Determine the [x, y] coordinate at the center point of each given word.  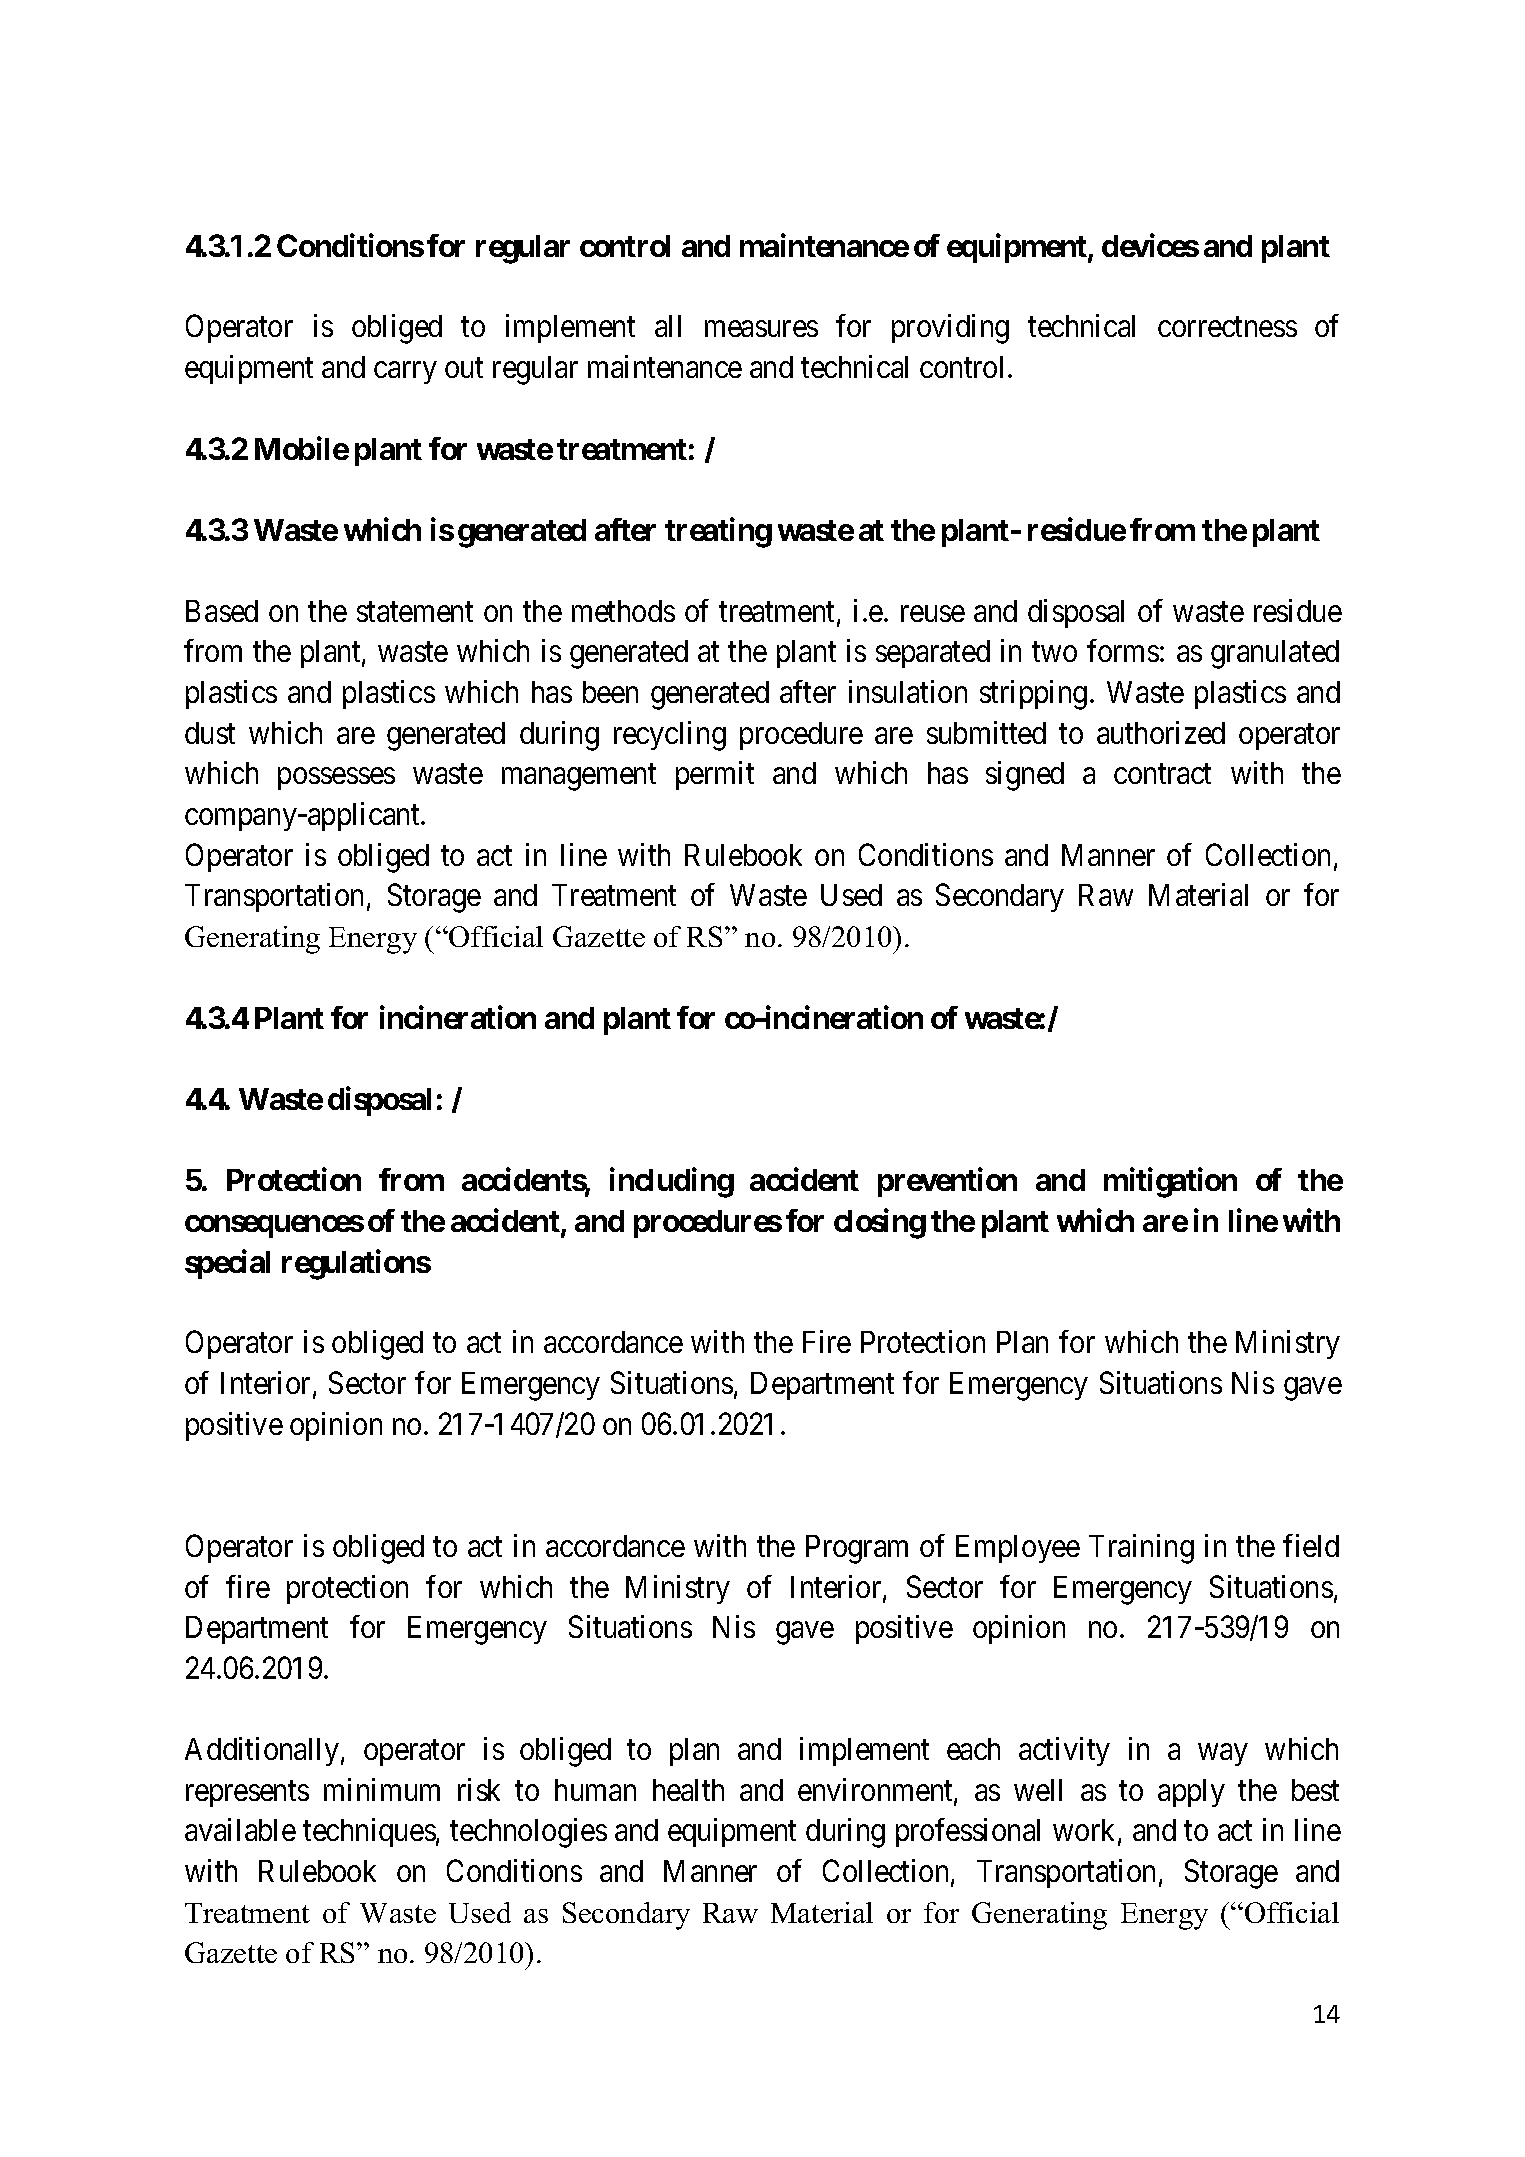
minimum [382, 1789]
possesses [336, 779]
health [688, 1790]
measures [761, 329]
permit [715, 775]
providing [950, 329]
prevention [947, 1182]
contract [1162, 774]
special [227, 1264]
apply [1191, 1793]
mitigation [1170, 1183]
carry [405, 373]
